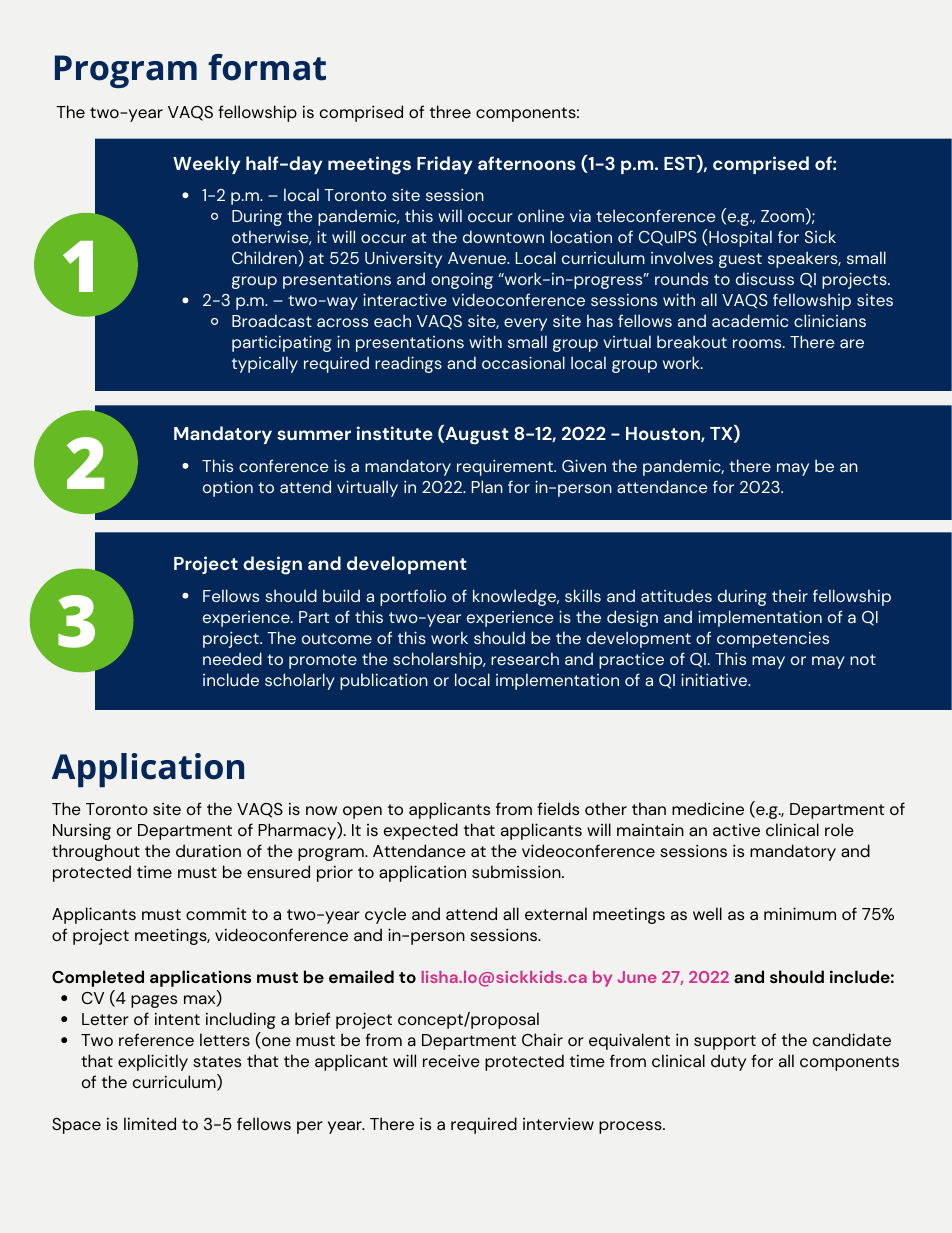 This screenshot has width=952, height=1233. I want to click on knowledge, so click(516, 597).
